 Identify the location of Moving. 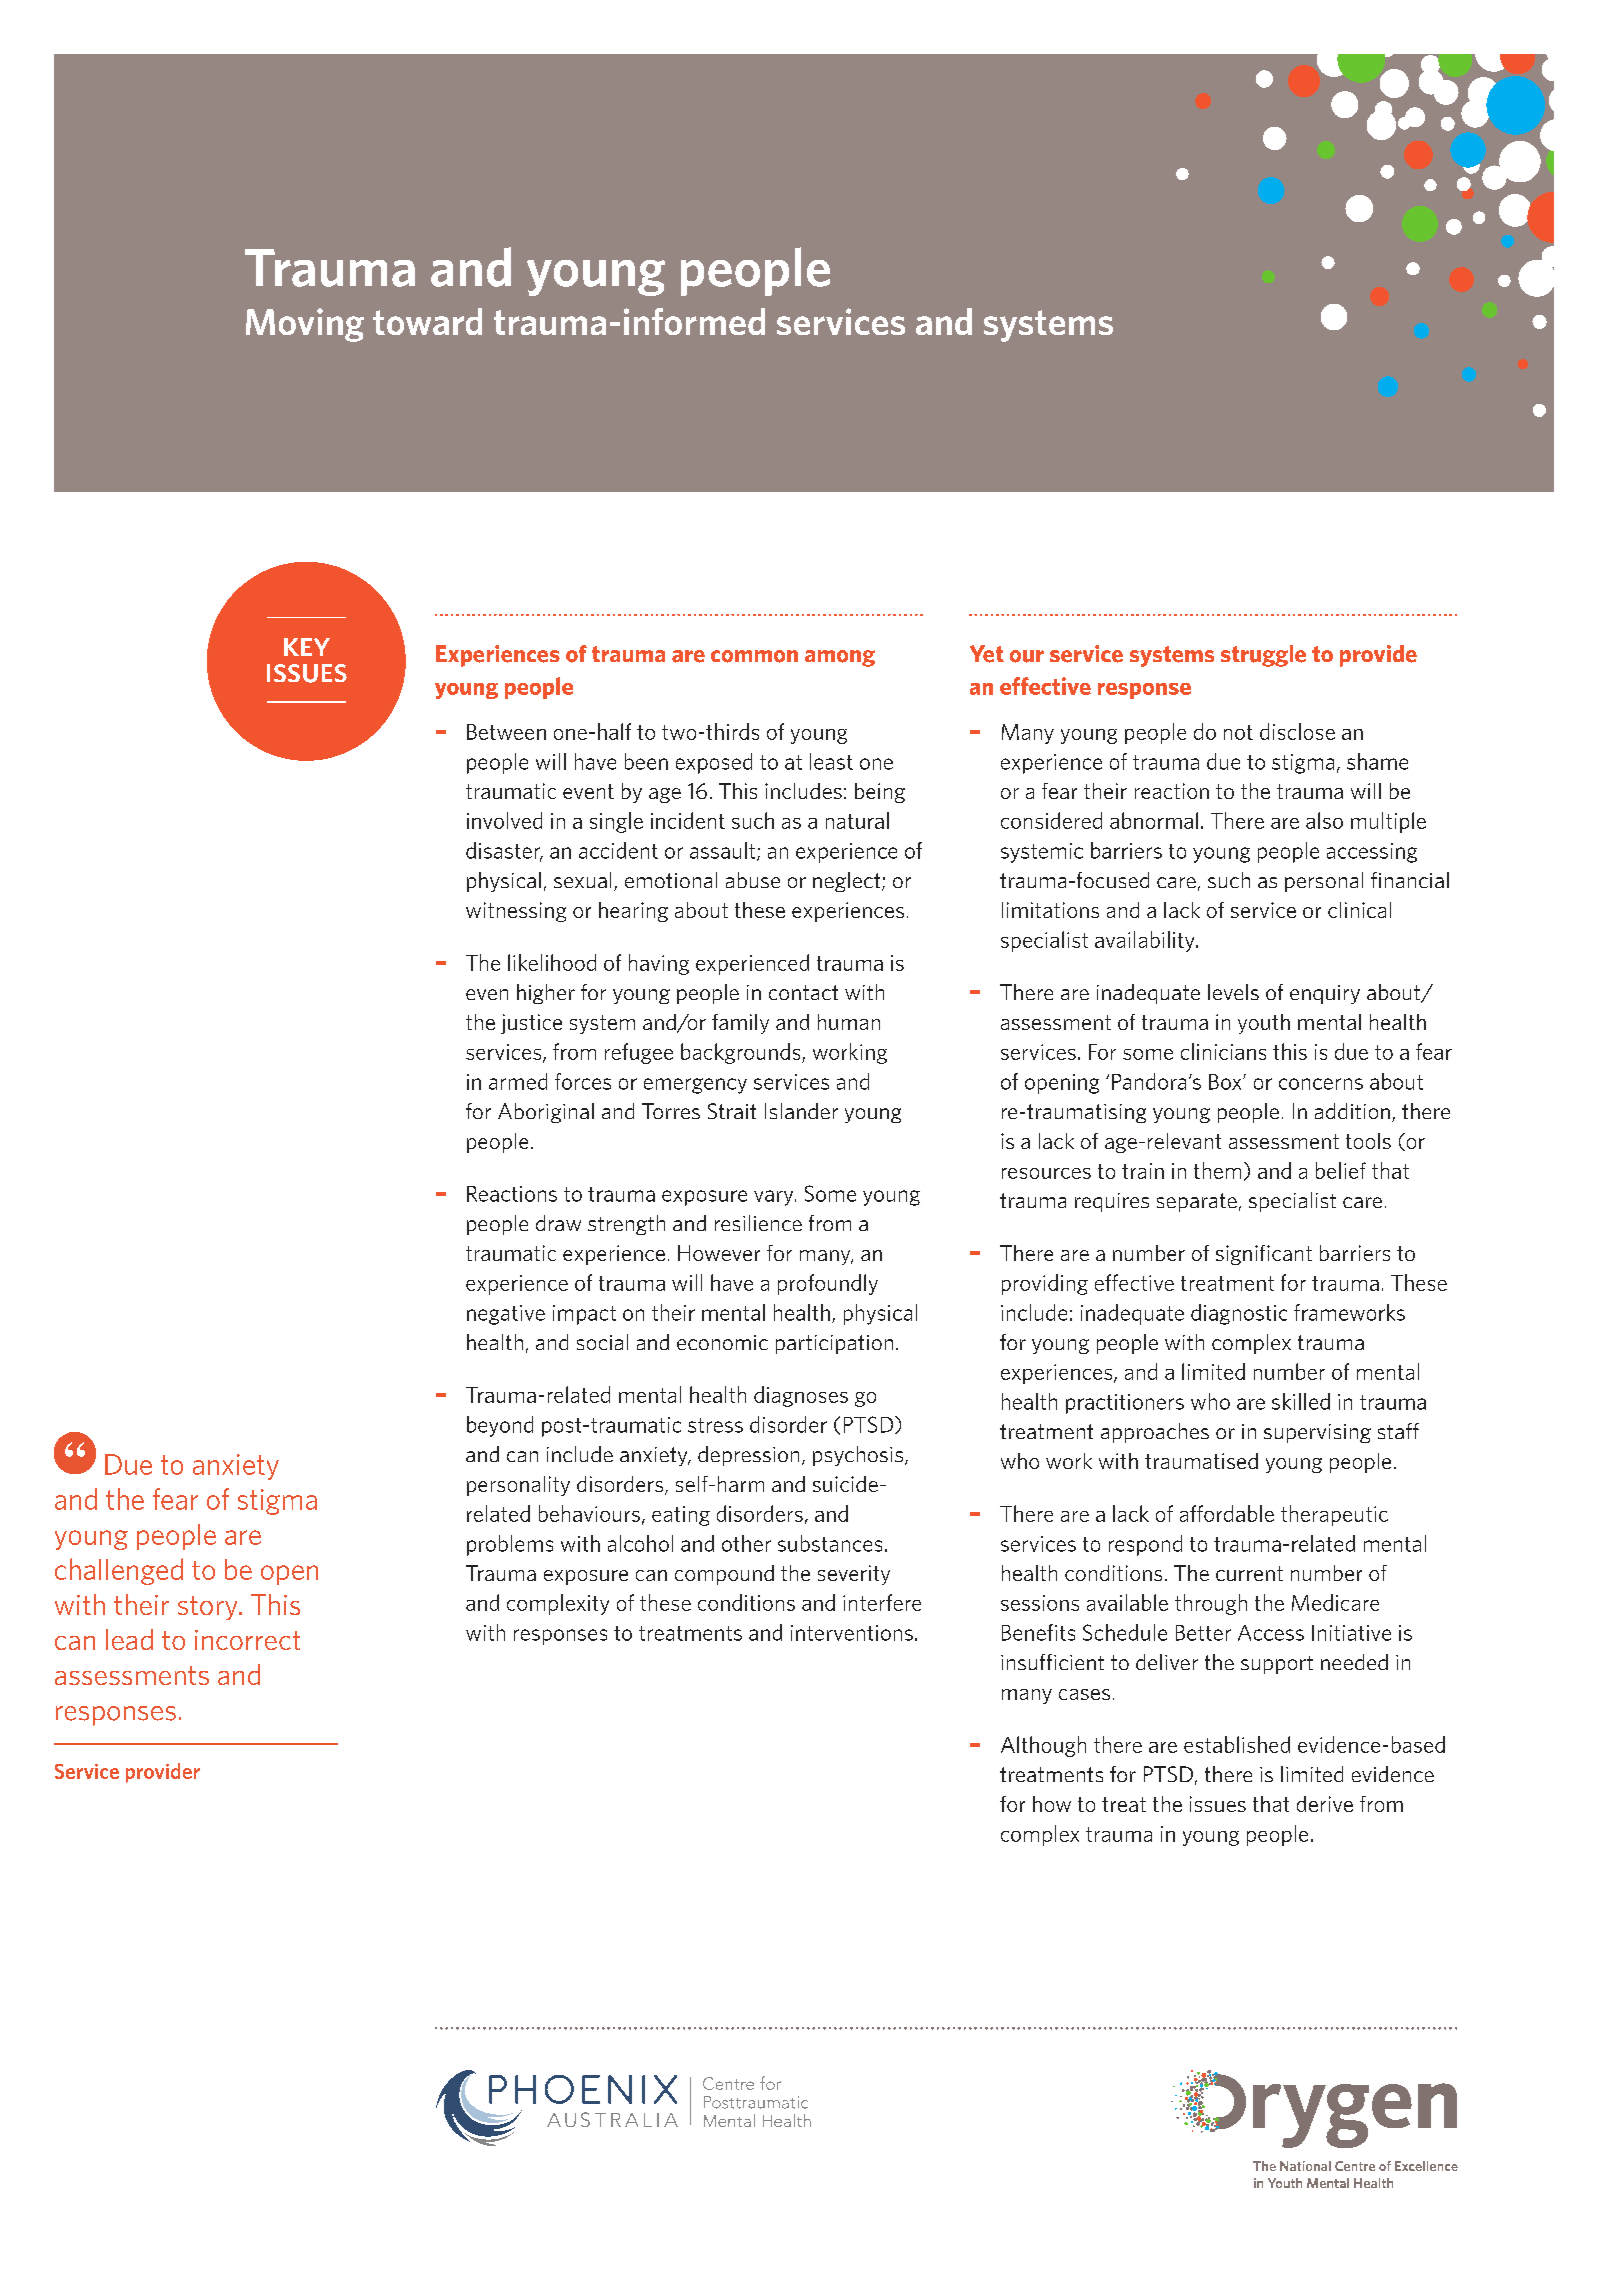
(305, 325).
